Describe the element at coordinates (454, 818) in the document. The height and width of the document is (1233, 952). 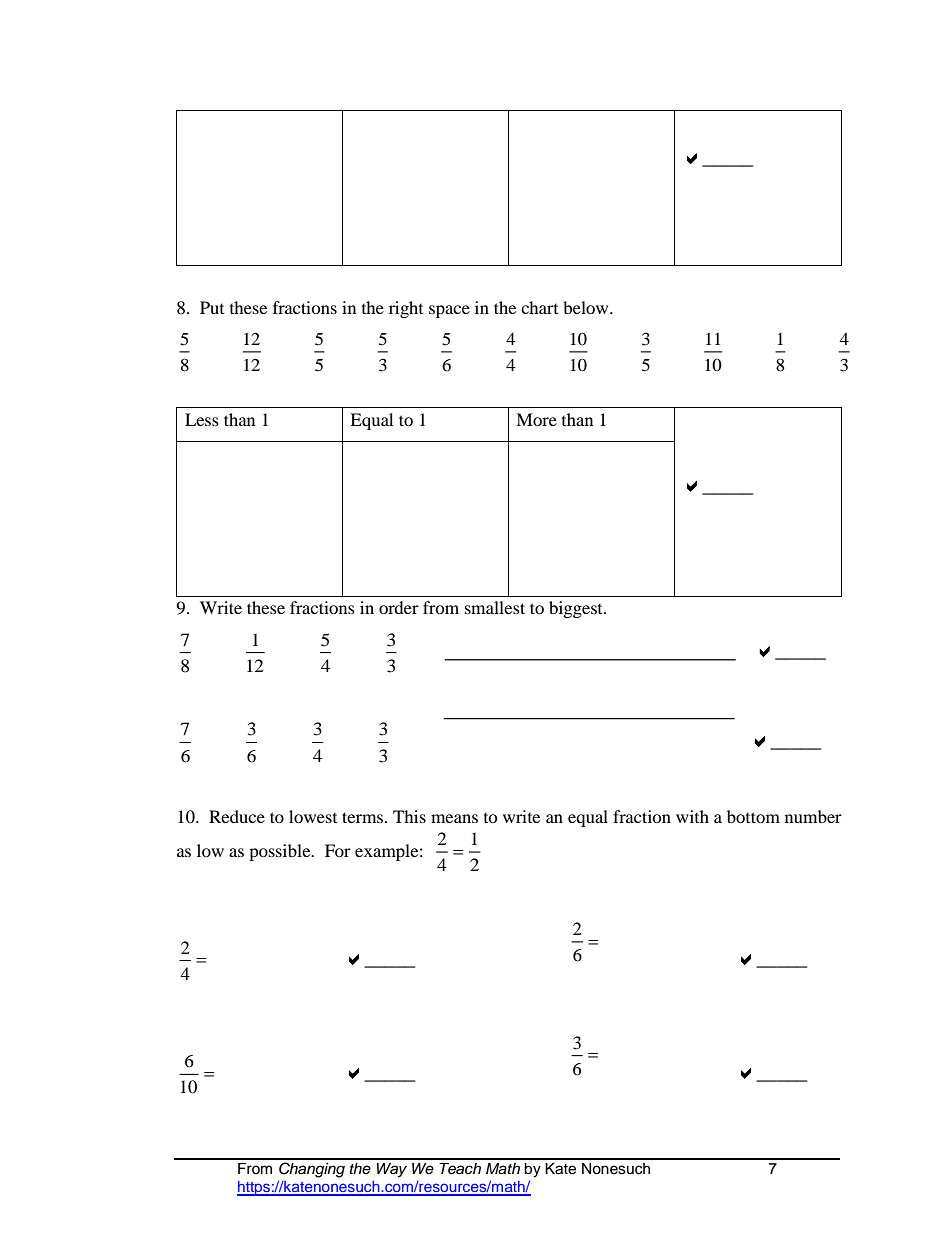
I see `means` at that location.
